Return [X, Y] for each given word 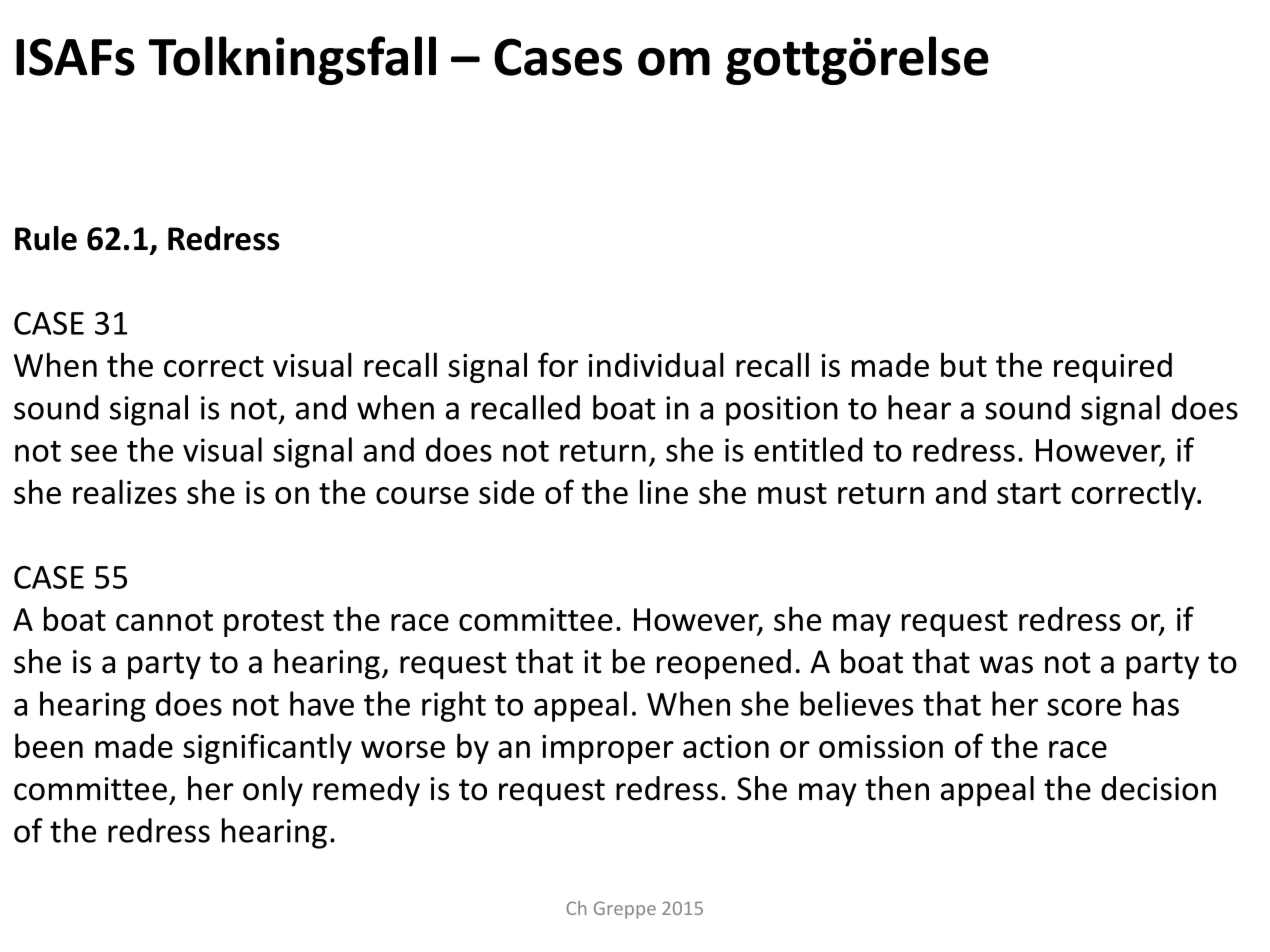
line [664, 491]
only [273, 791]
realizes [125, 491]
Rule [46, 238]
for [558, 364]
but [964, 364]
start [1029, 493]
